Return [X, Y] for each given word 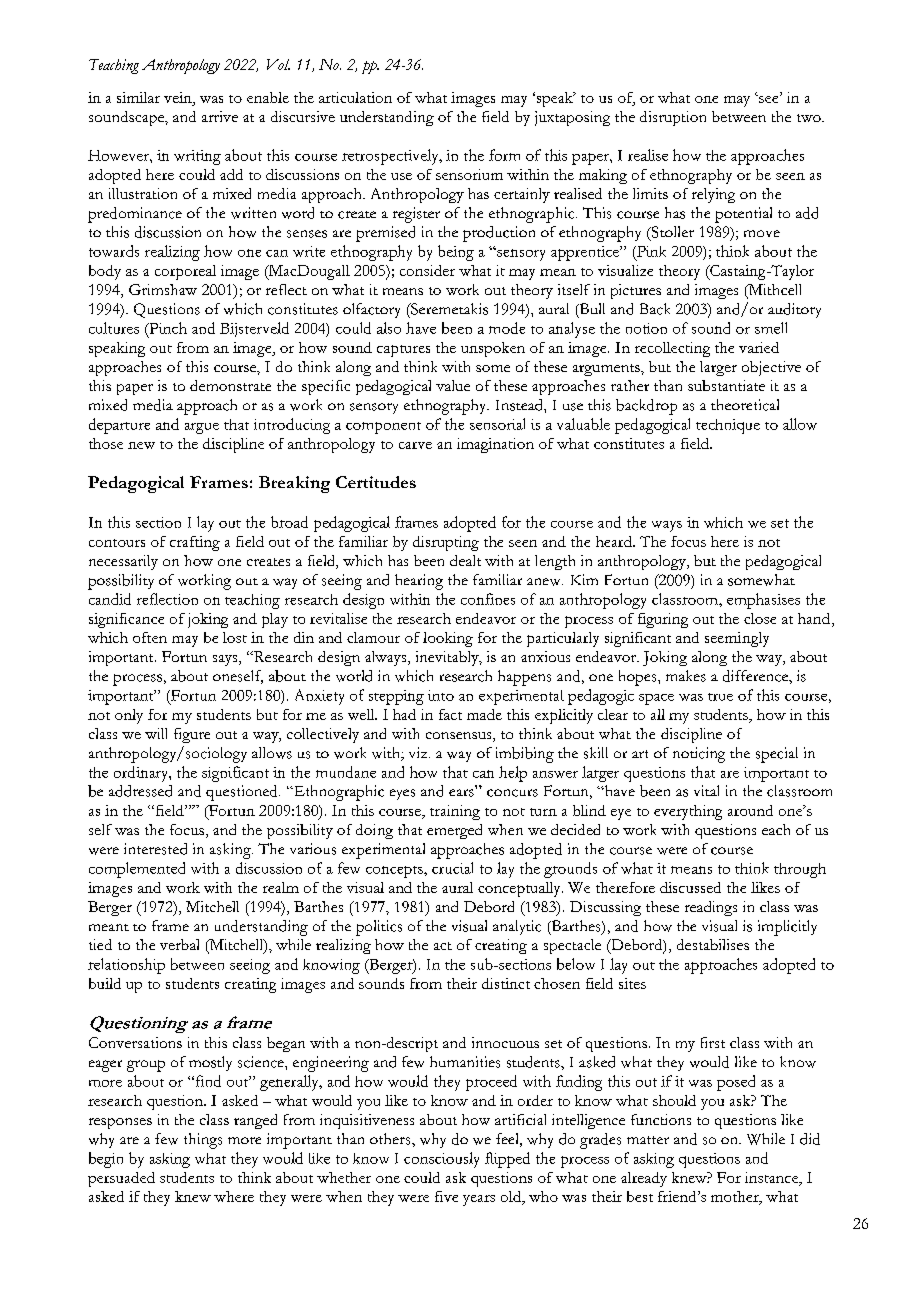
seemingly [737, 639]
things [203, 1141]
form [504, 155]
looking [448, 639]
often [150, 637]
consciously [441, 1160]
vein [179, 99]
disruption [673, 118]
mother [736, 1197]
